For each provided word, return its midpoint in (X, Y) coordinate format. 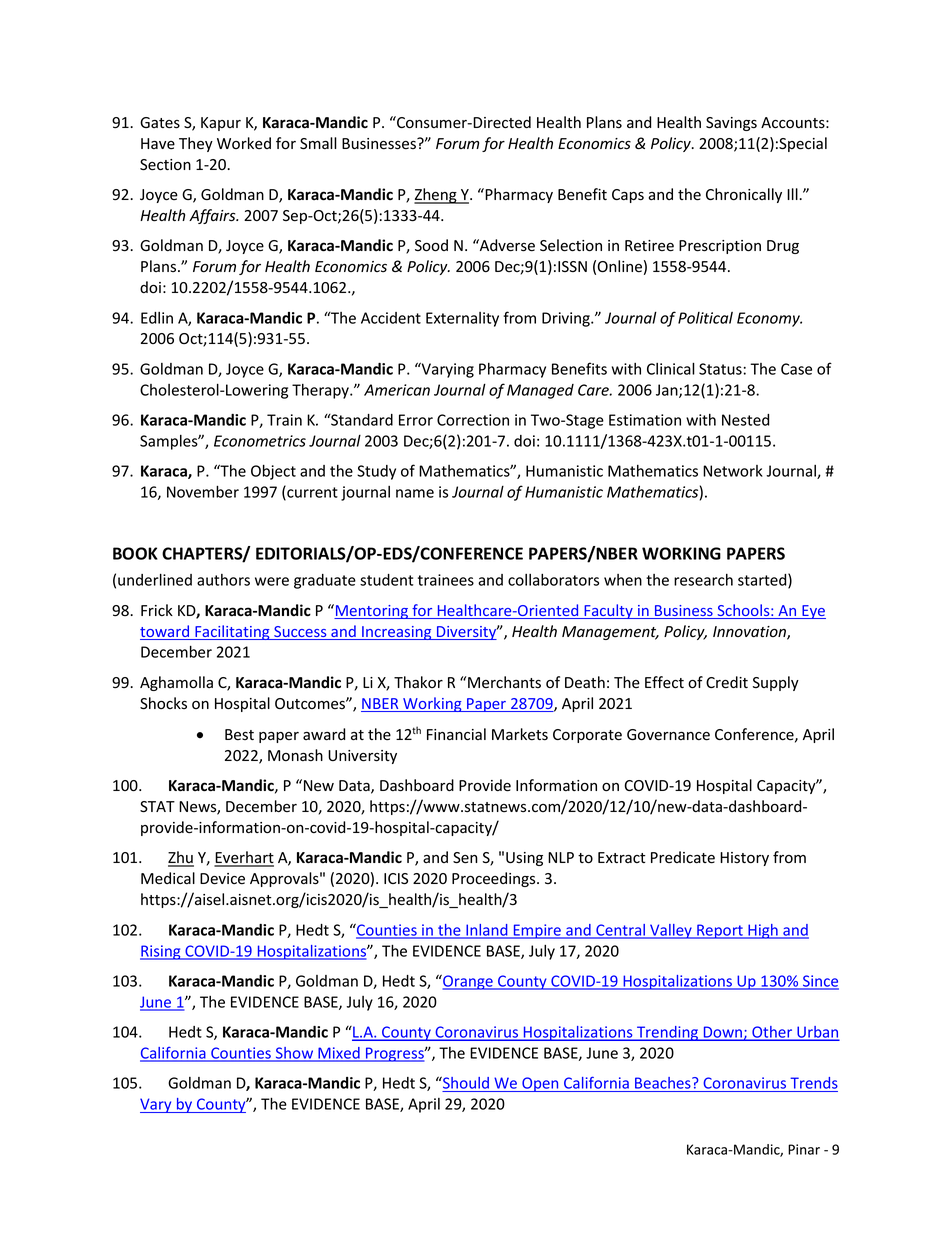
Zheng (436, 196)
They (196, 144)
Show (294, 1054)
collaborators (553, 580)
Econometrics (260, 441)
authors (223, 580)
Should (466, 1084)
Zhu (181, 858)
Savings (731, 124)
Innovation (750, 633)
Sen (465, 858)
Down (722, 1033)
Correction (473, 420)
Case (796, 369)
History (744, 859)
